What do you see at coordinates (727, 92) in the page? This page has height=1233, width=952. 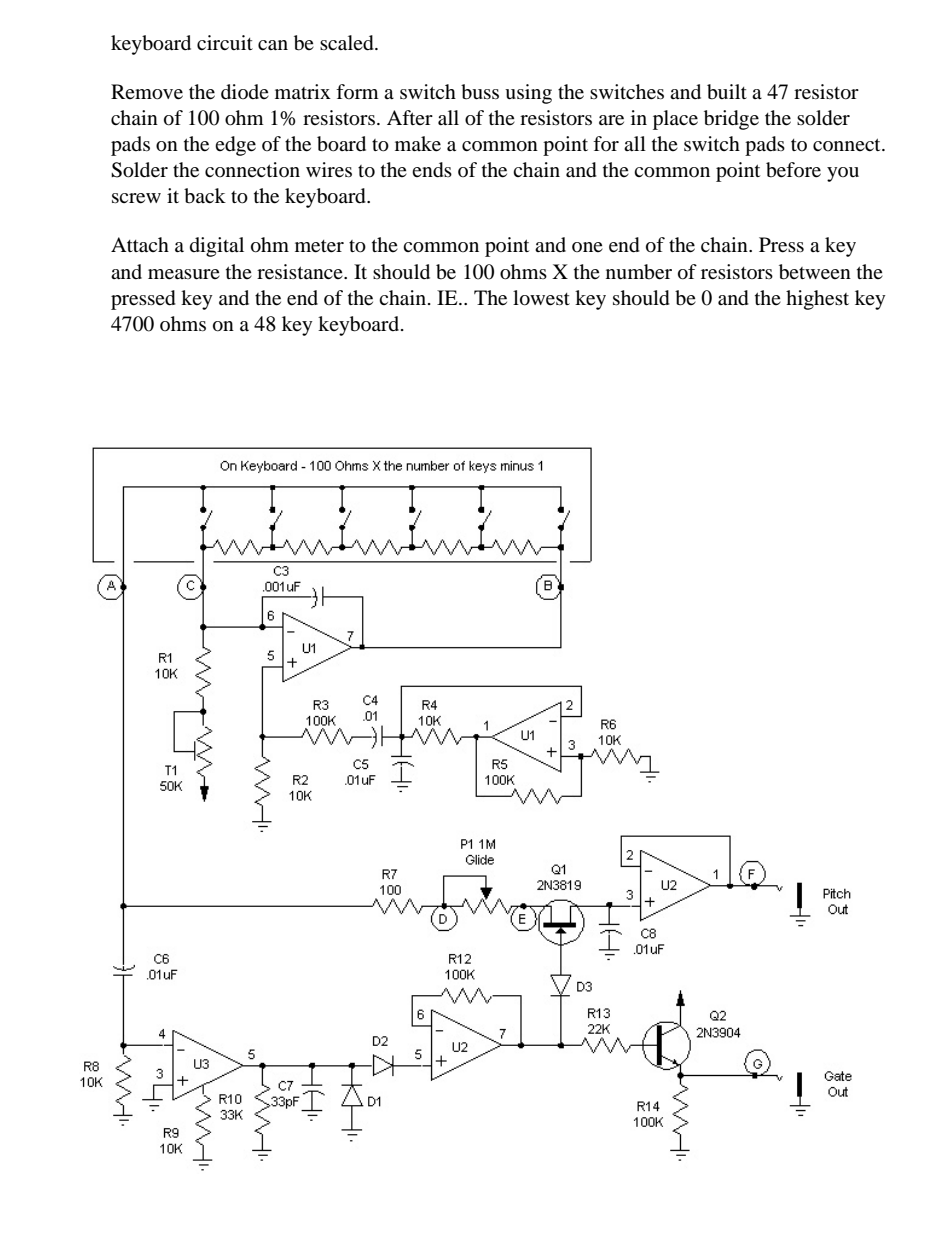 I see `built` at bounding box center [727, 92].
